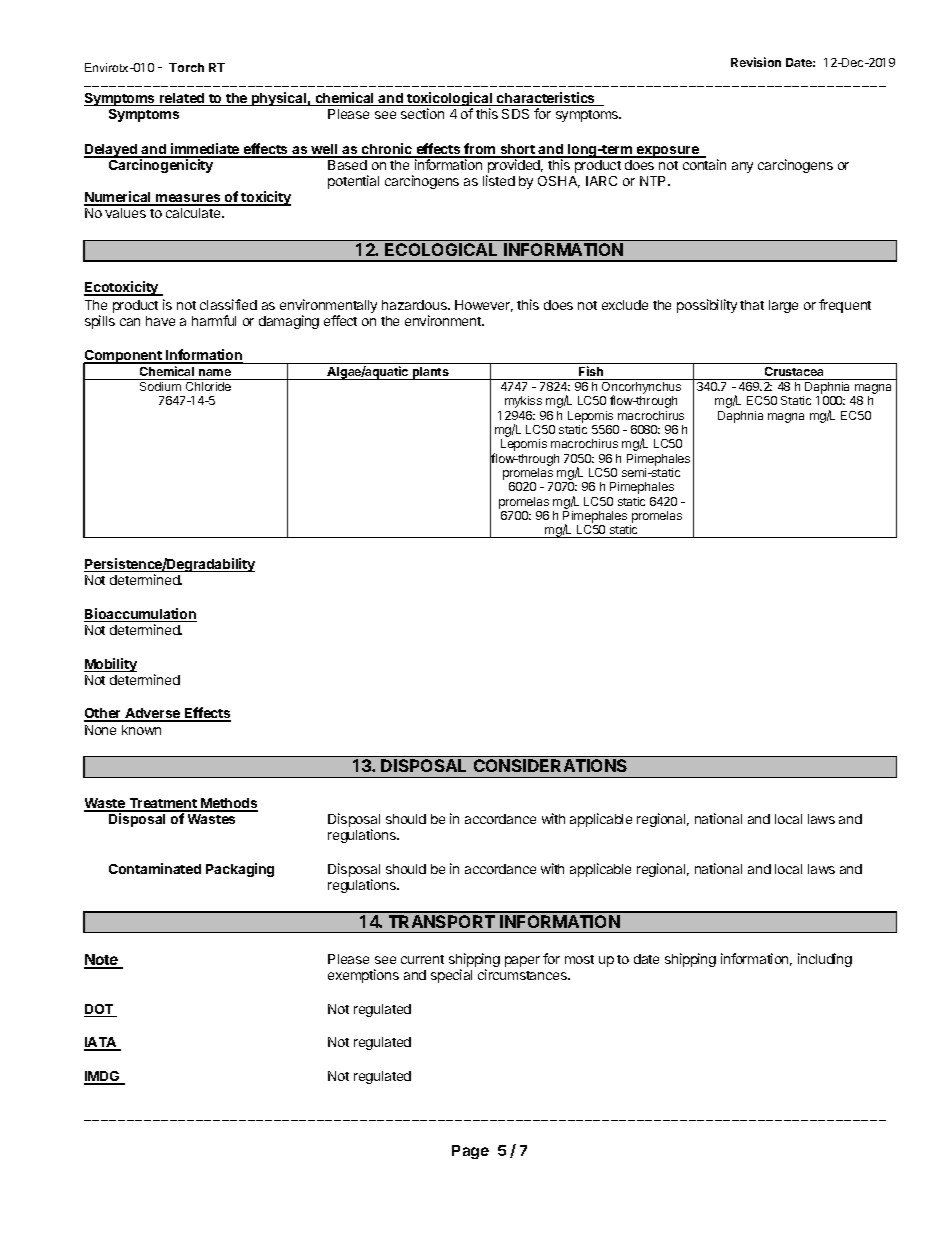 Image resolution: width=952 pixels, height=1233 pixels. I want to click on toxicological, so click(450, 100).
